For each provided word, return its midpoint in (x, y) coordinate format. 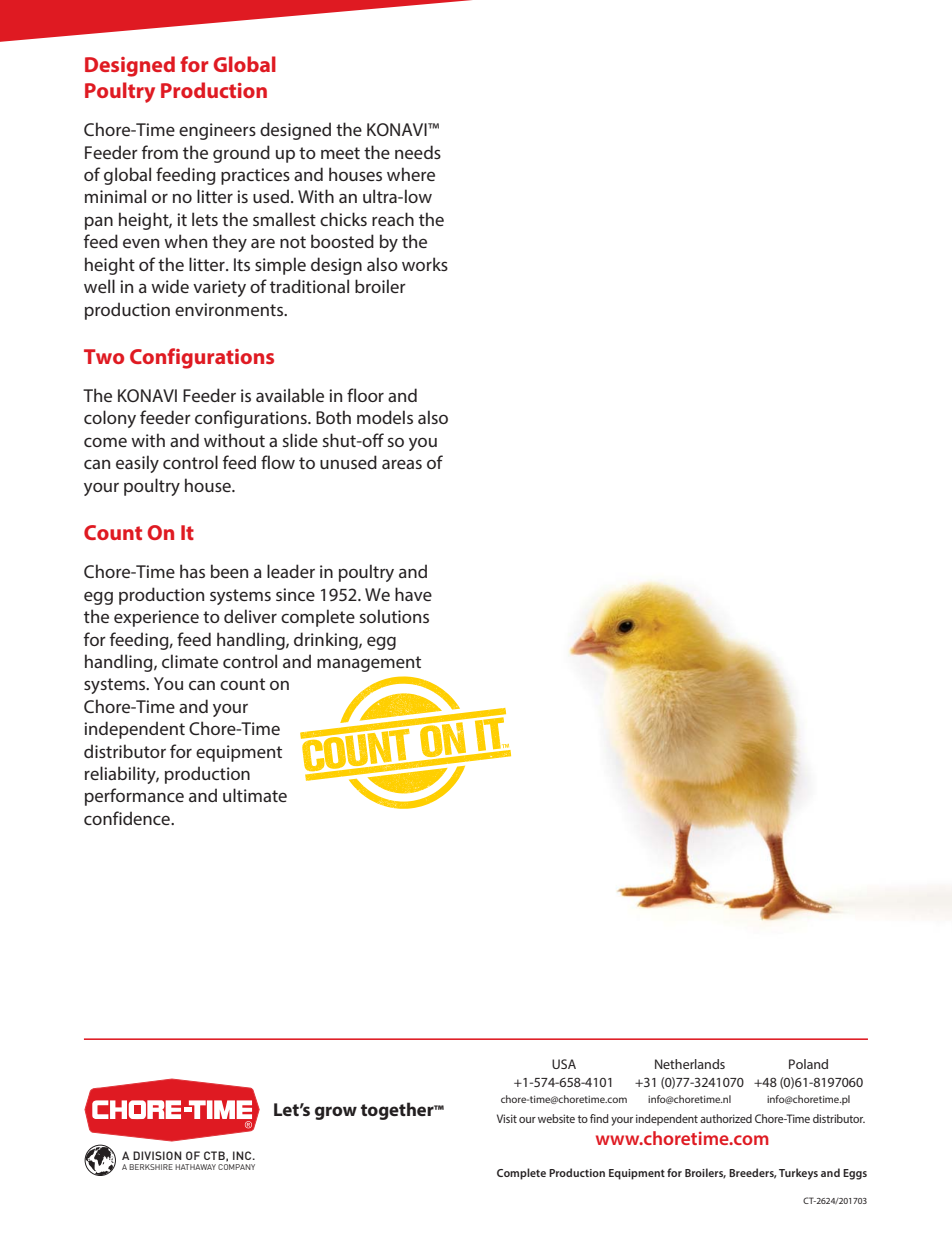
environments (230, 309)
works (425, 264)
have (413, 594)
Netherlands (690, 1064)
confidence (128, 818)
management (369, 664)
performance (134, 797)
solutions (394, 616)
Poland (808, 1064)
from (160, 152)
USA (564, 1064)
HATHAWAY (195, 1167)
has (192, 571)
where (411, 174)
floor (365, 395)
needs (418, 152)
